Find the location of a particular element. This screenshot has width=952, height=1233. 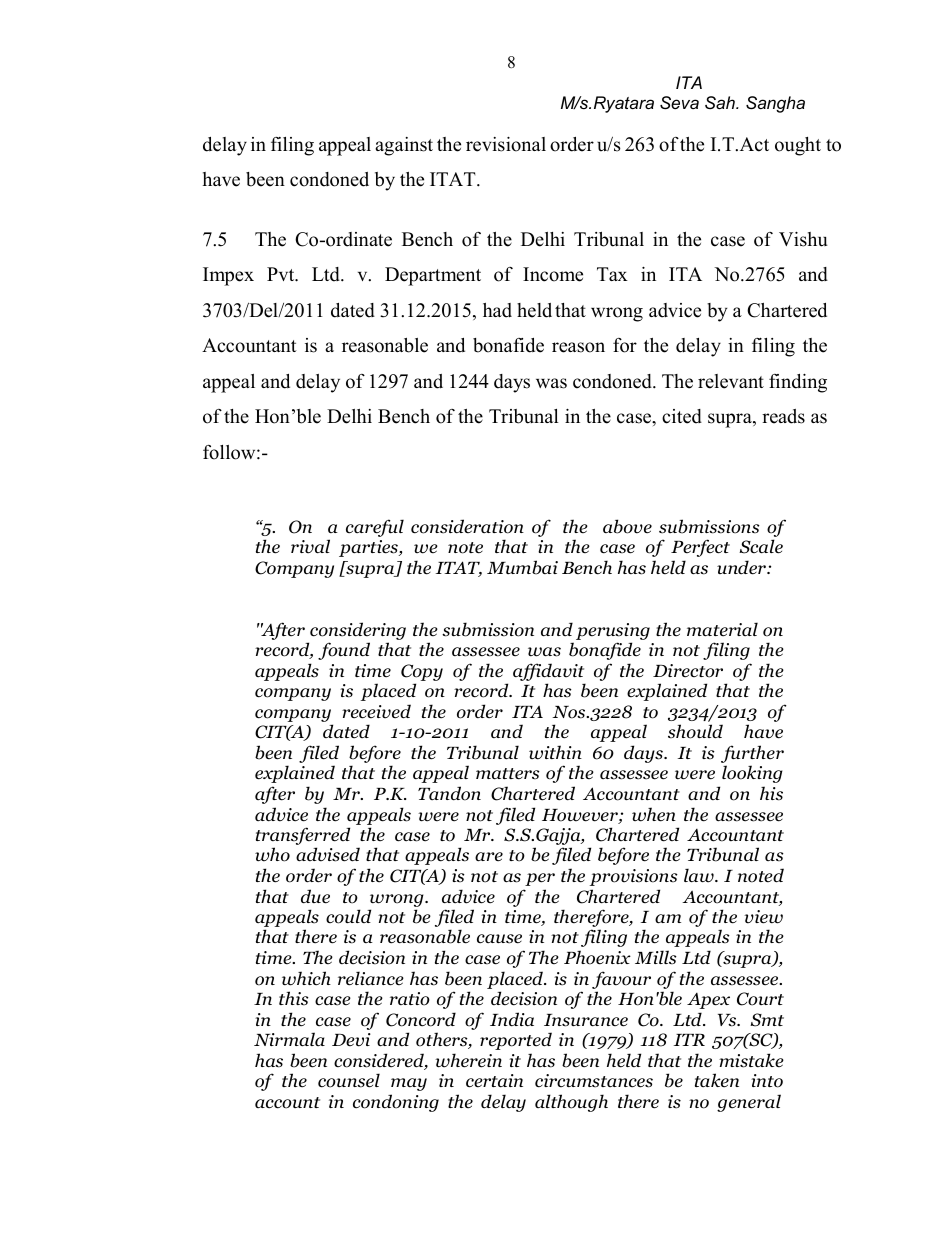

above is located at coordinates (627, 526).
